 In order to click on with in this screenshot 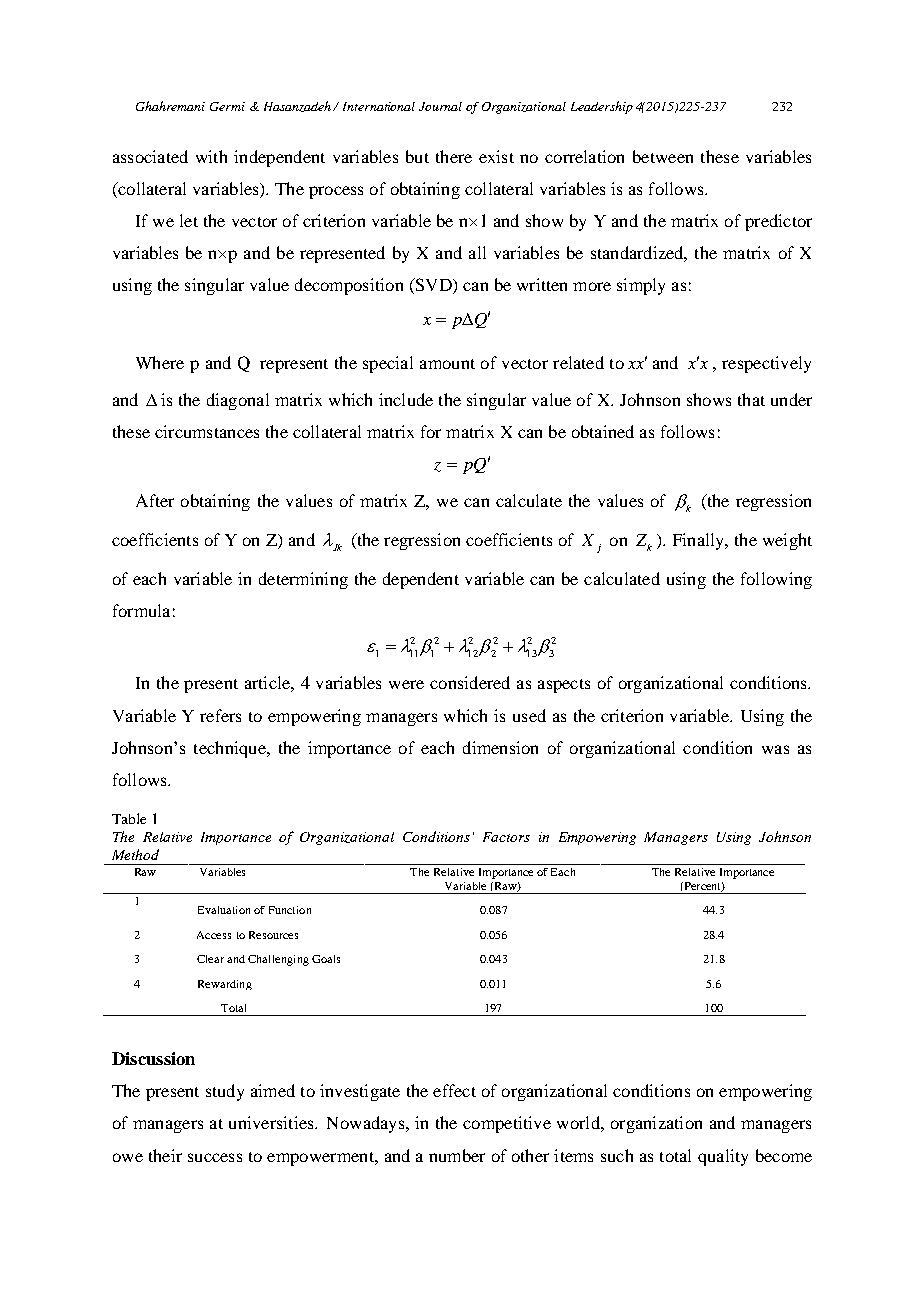, I will do `click(211, 156)`.
